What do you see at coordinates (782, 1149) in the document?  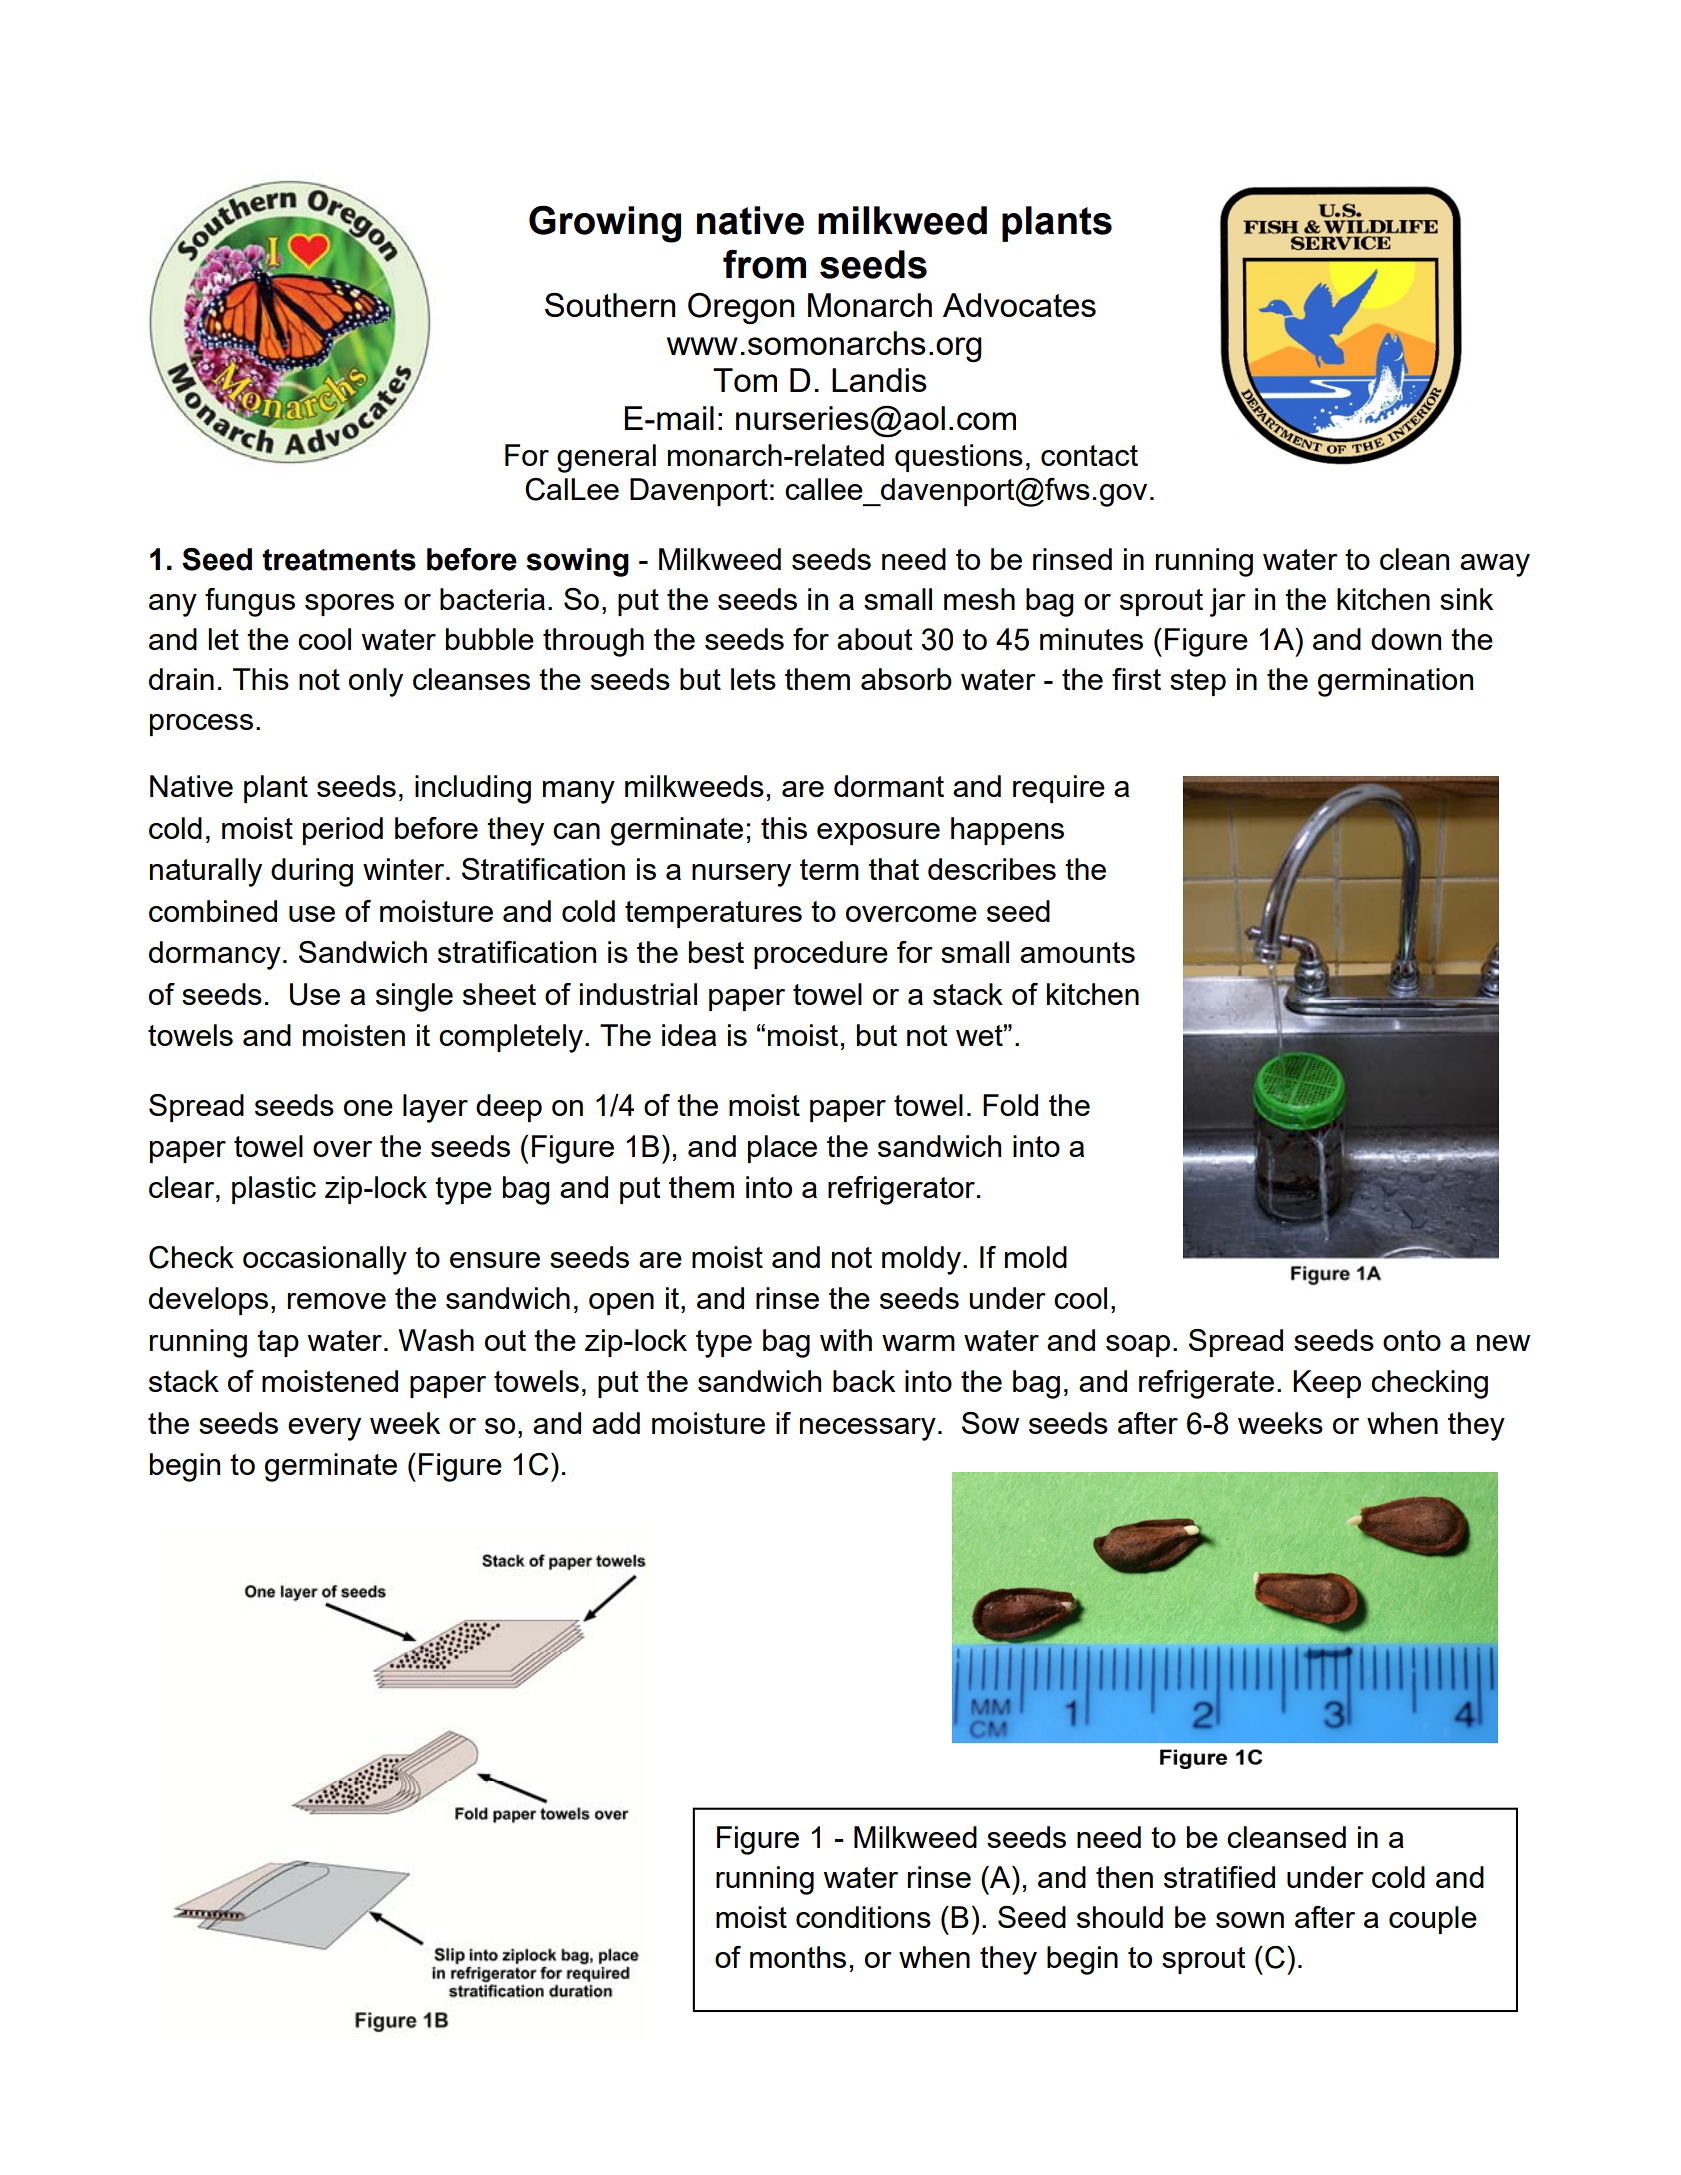 I see `place` at bounding box center [782, 1149].
